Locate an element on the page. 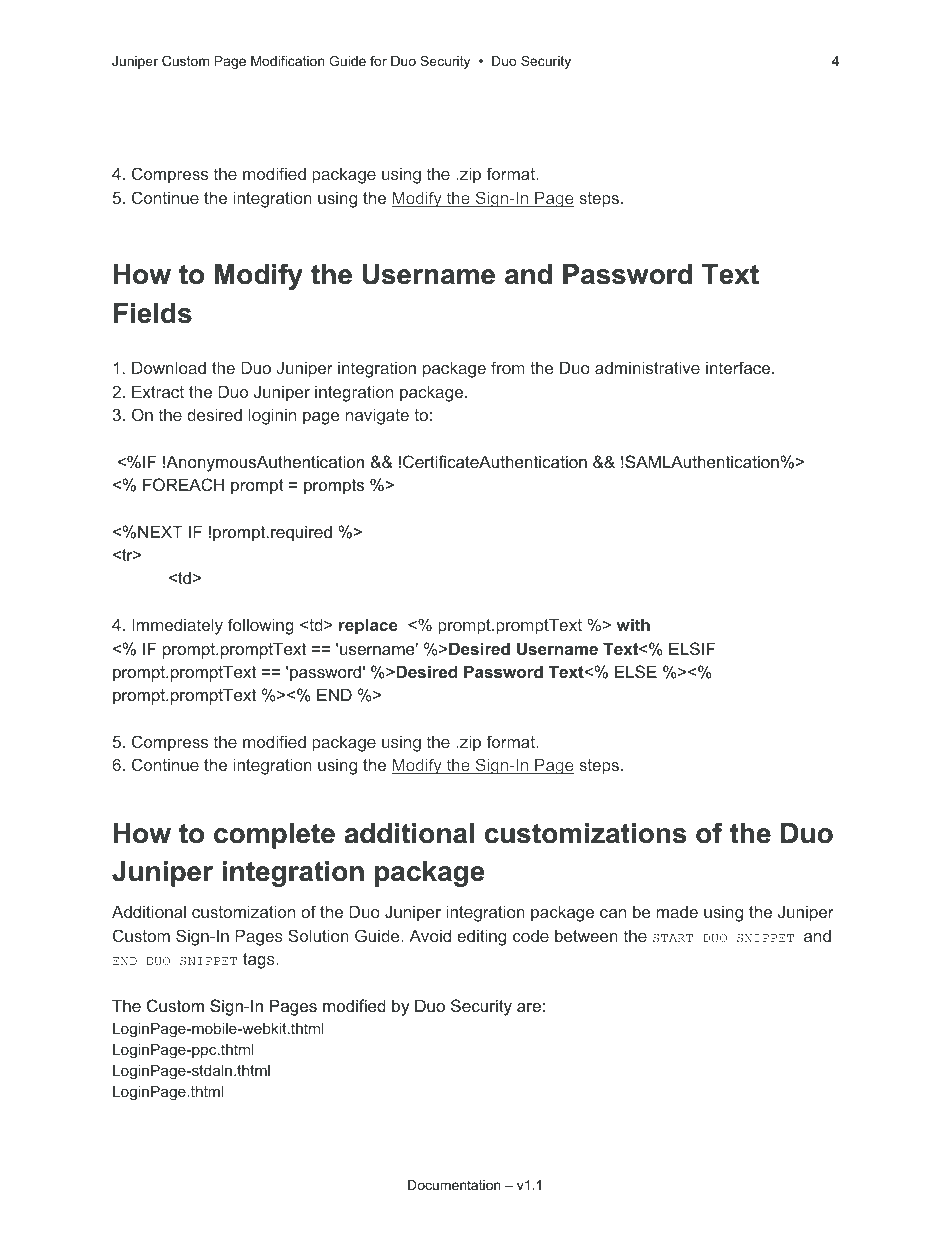 This image has height=1233, width=952. FOREACH is located at coordinates (183, 484).
